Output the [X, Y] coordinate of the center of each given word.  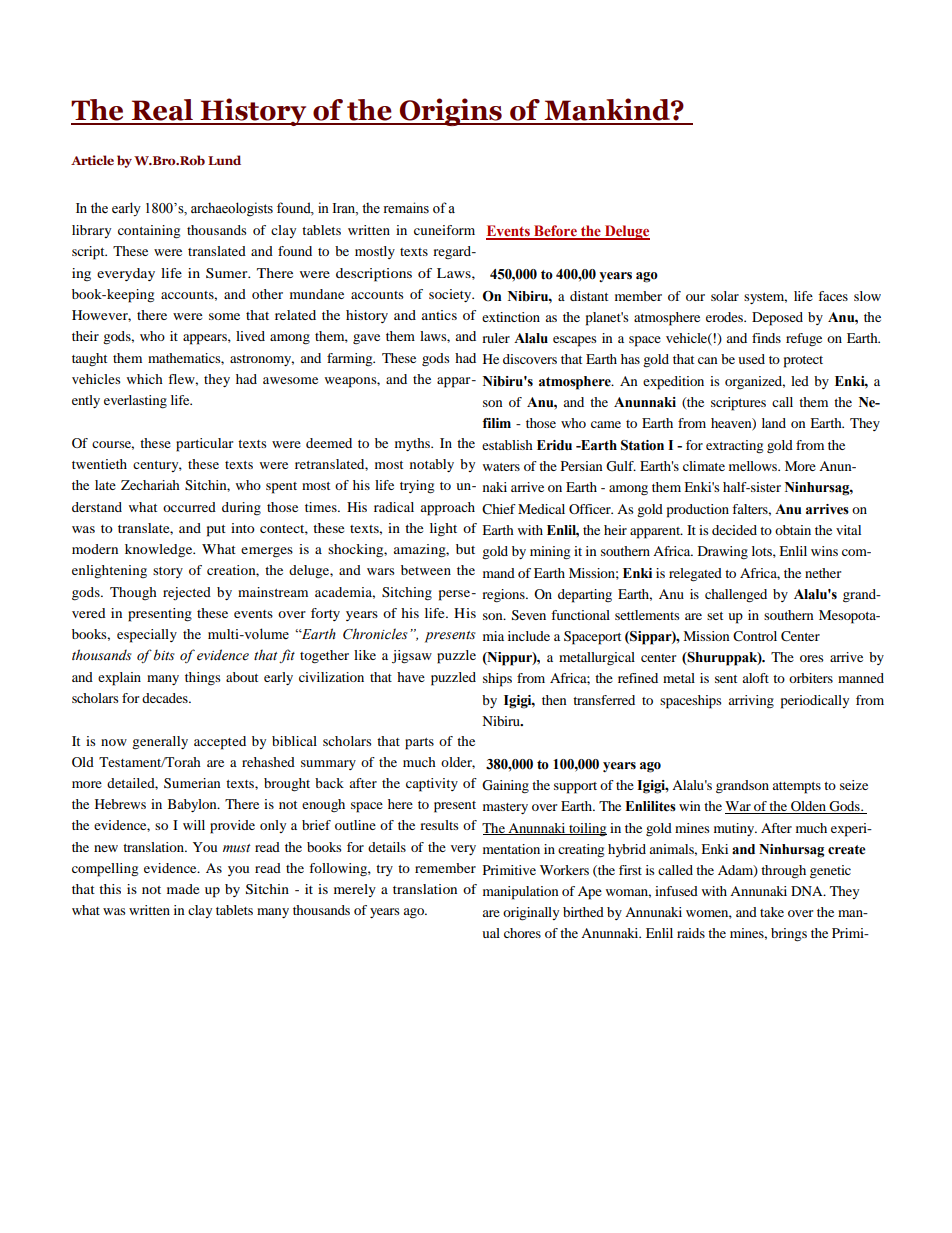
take [772, 912]
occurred [189, 507]
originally [531, 914]
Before [555, 232]
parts [419, 744]
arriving [751, 702]
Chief [499, 509]
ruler [496, 338]
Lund [224, 160]
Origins [451, 112]
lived [250, 336]
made [183, 889]
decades [166, 698]
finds [766, 338]
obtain [793, 530]
